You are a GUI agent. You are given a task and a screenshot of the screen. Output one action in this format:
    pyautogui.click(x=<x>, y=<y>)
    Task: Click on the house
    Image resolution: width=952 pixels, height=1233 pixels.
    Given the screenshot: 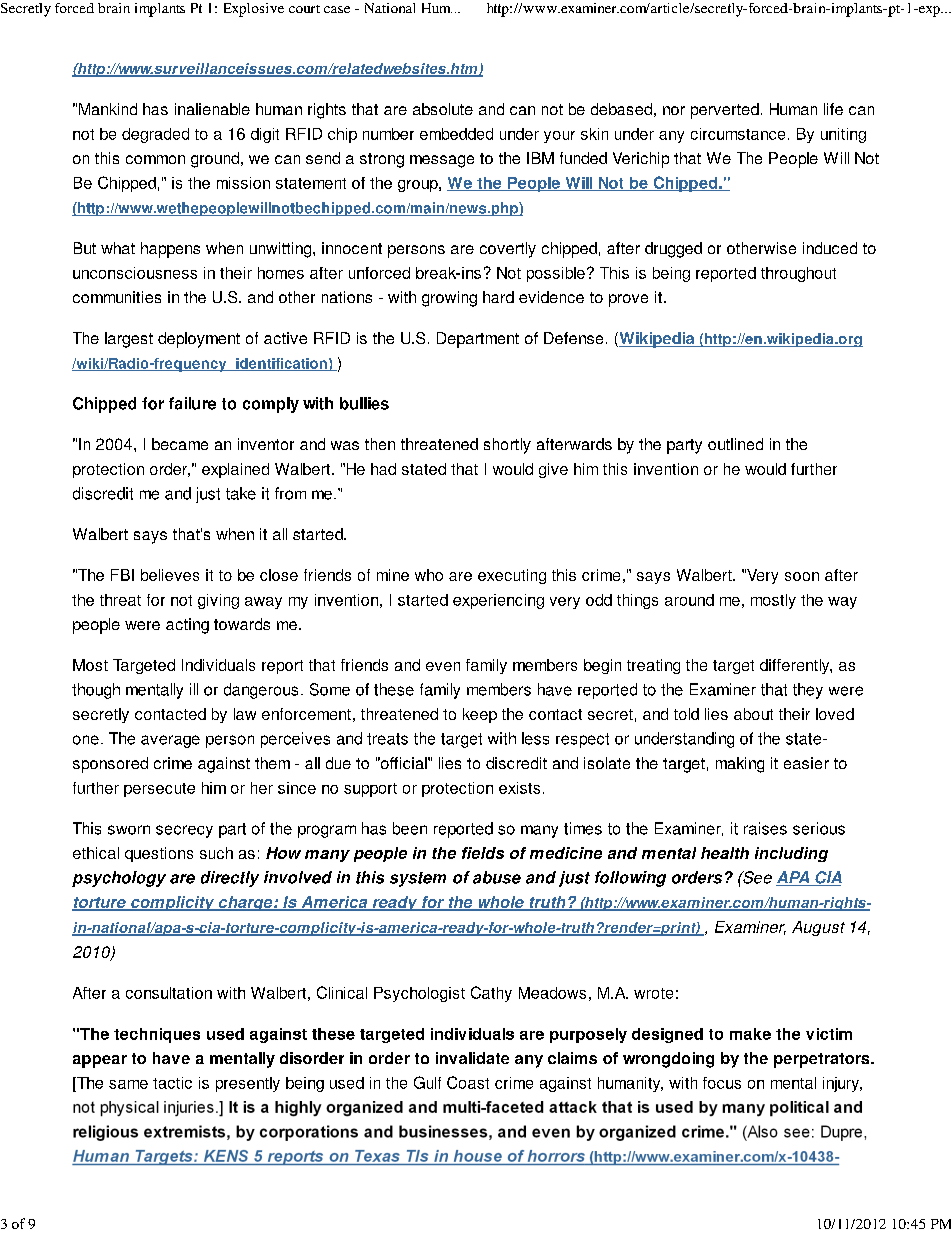 What is the action you would take?
    pyautogui.click(x=478, y=1157)
